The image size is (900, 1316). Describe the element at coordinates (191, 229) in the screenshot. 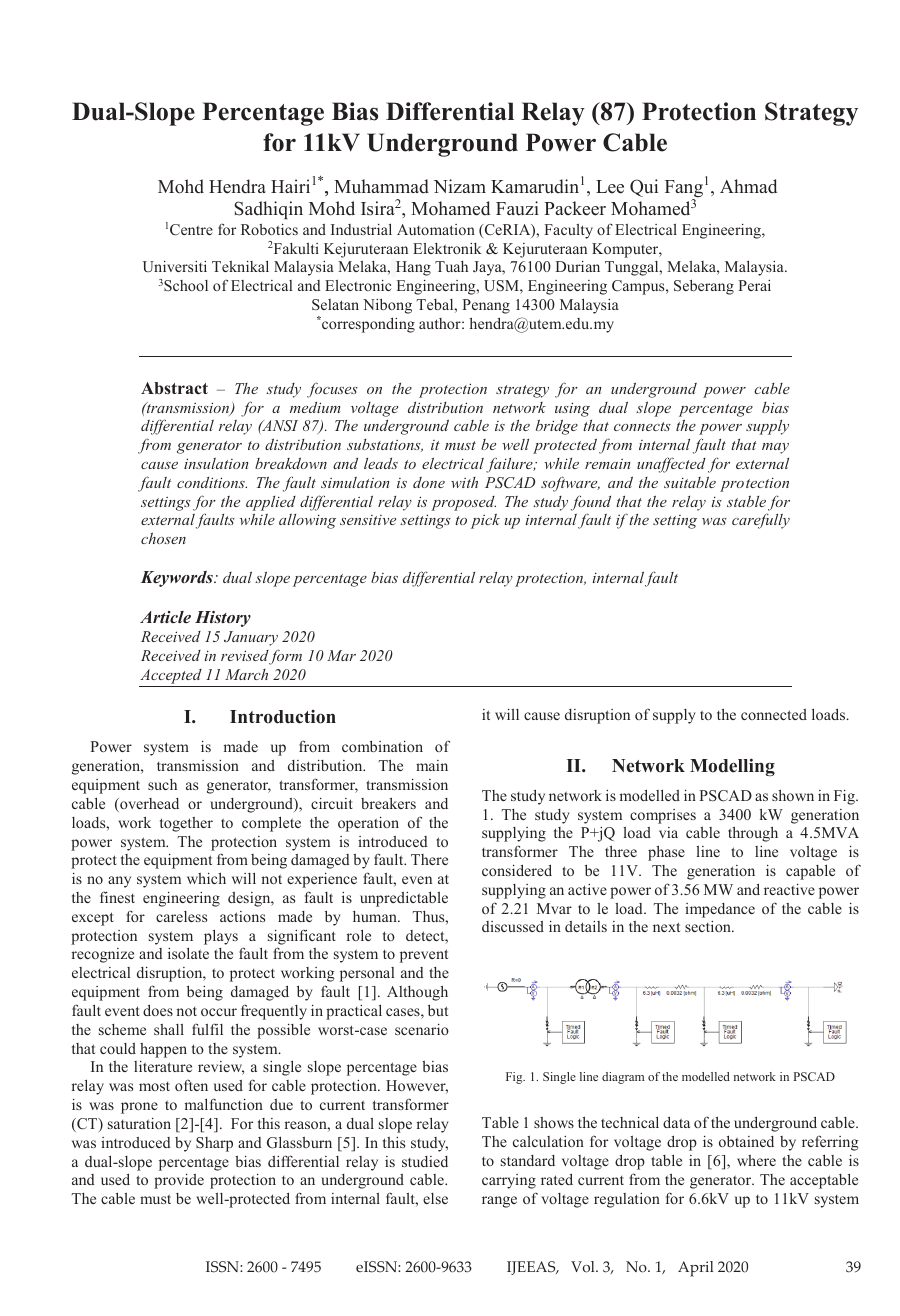

I see `Centre` at that location.
